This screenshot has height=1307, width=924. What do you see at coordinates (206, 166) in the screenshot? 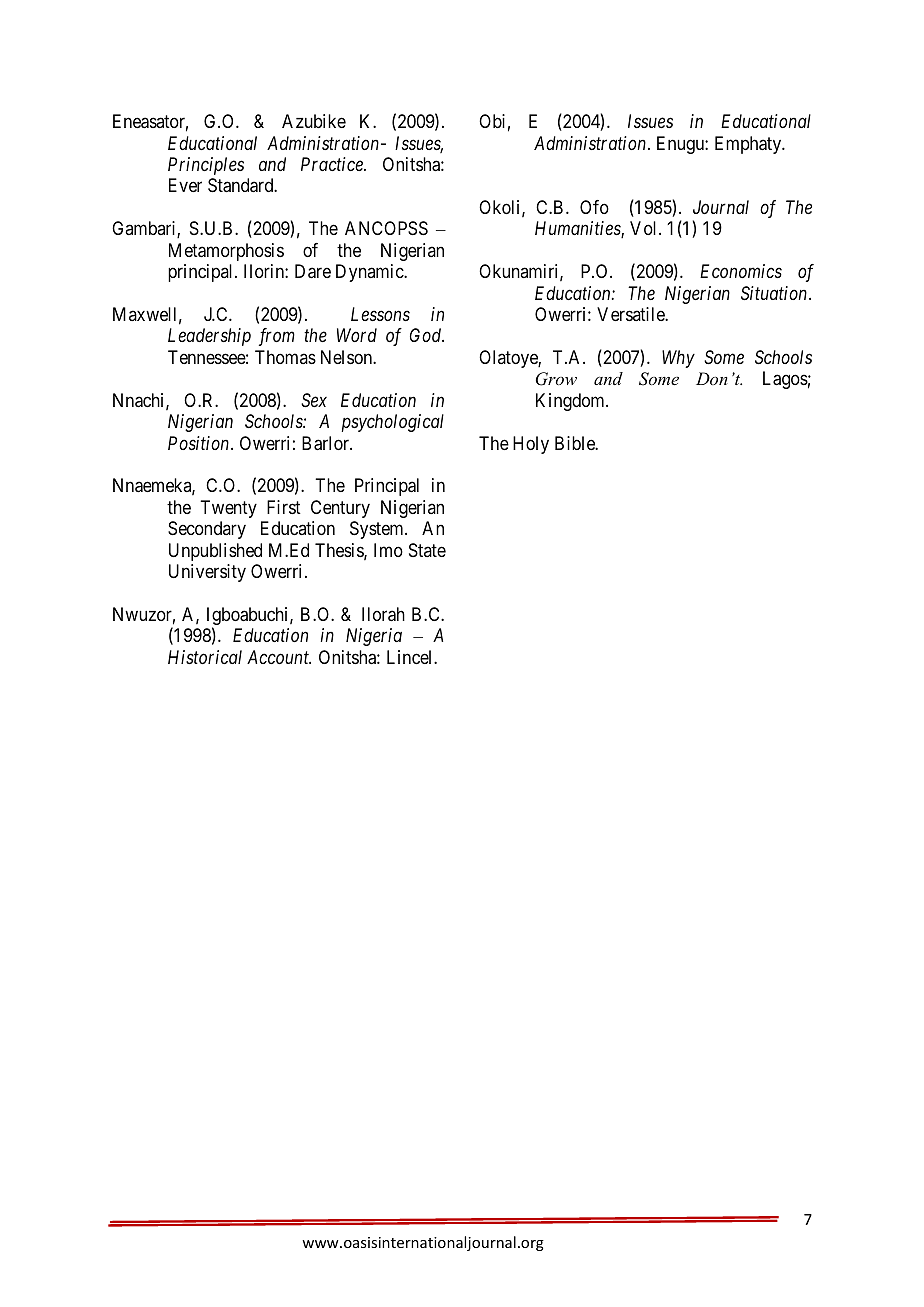
I see `Principles` at bounding box center [206, 166].
